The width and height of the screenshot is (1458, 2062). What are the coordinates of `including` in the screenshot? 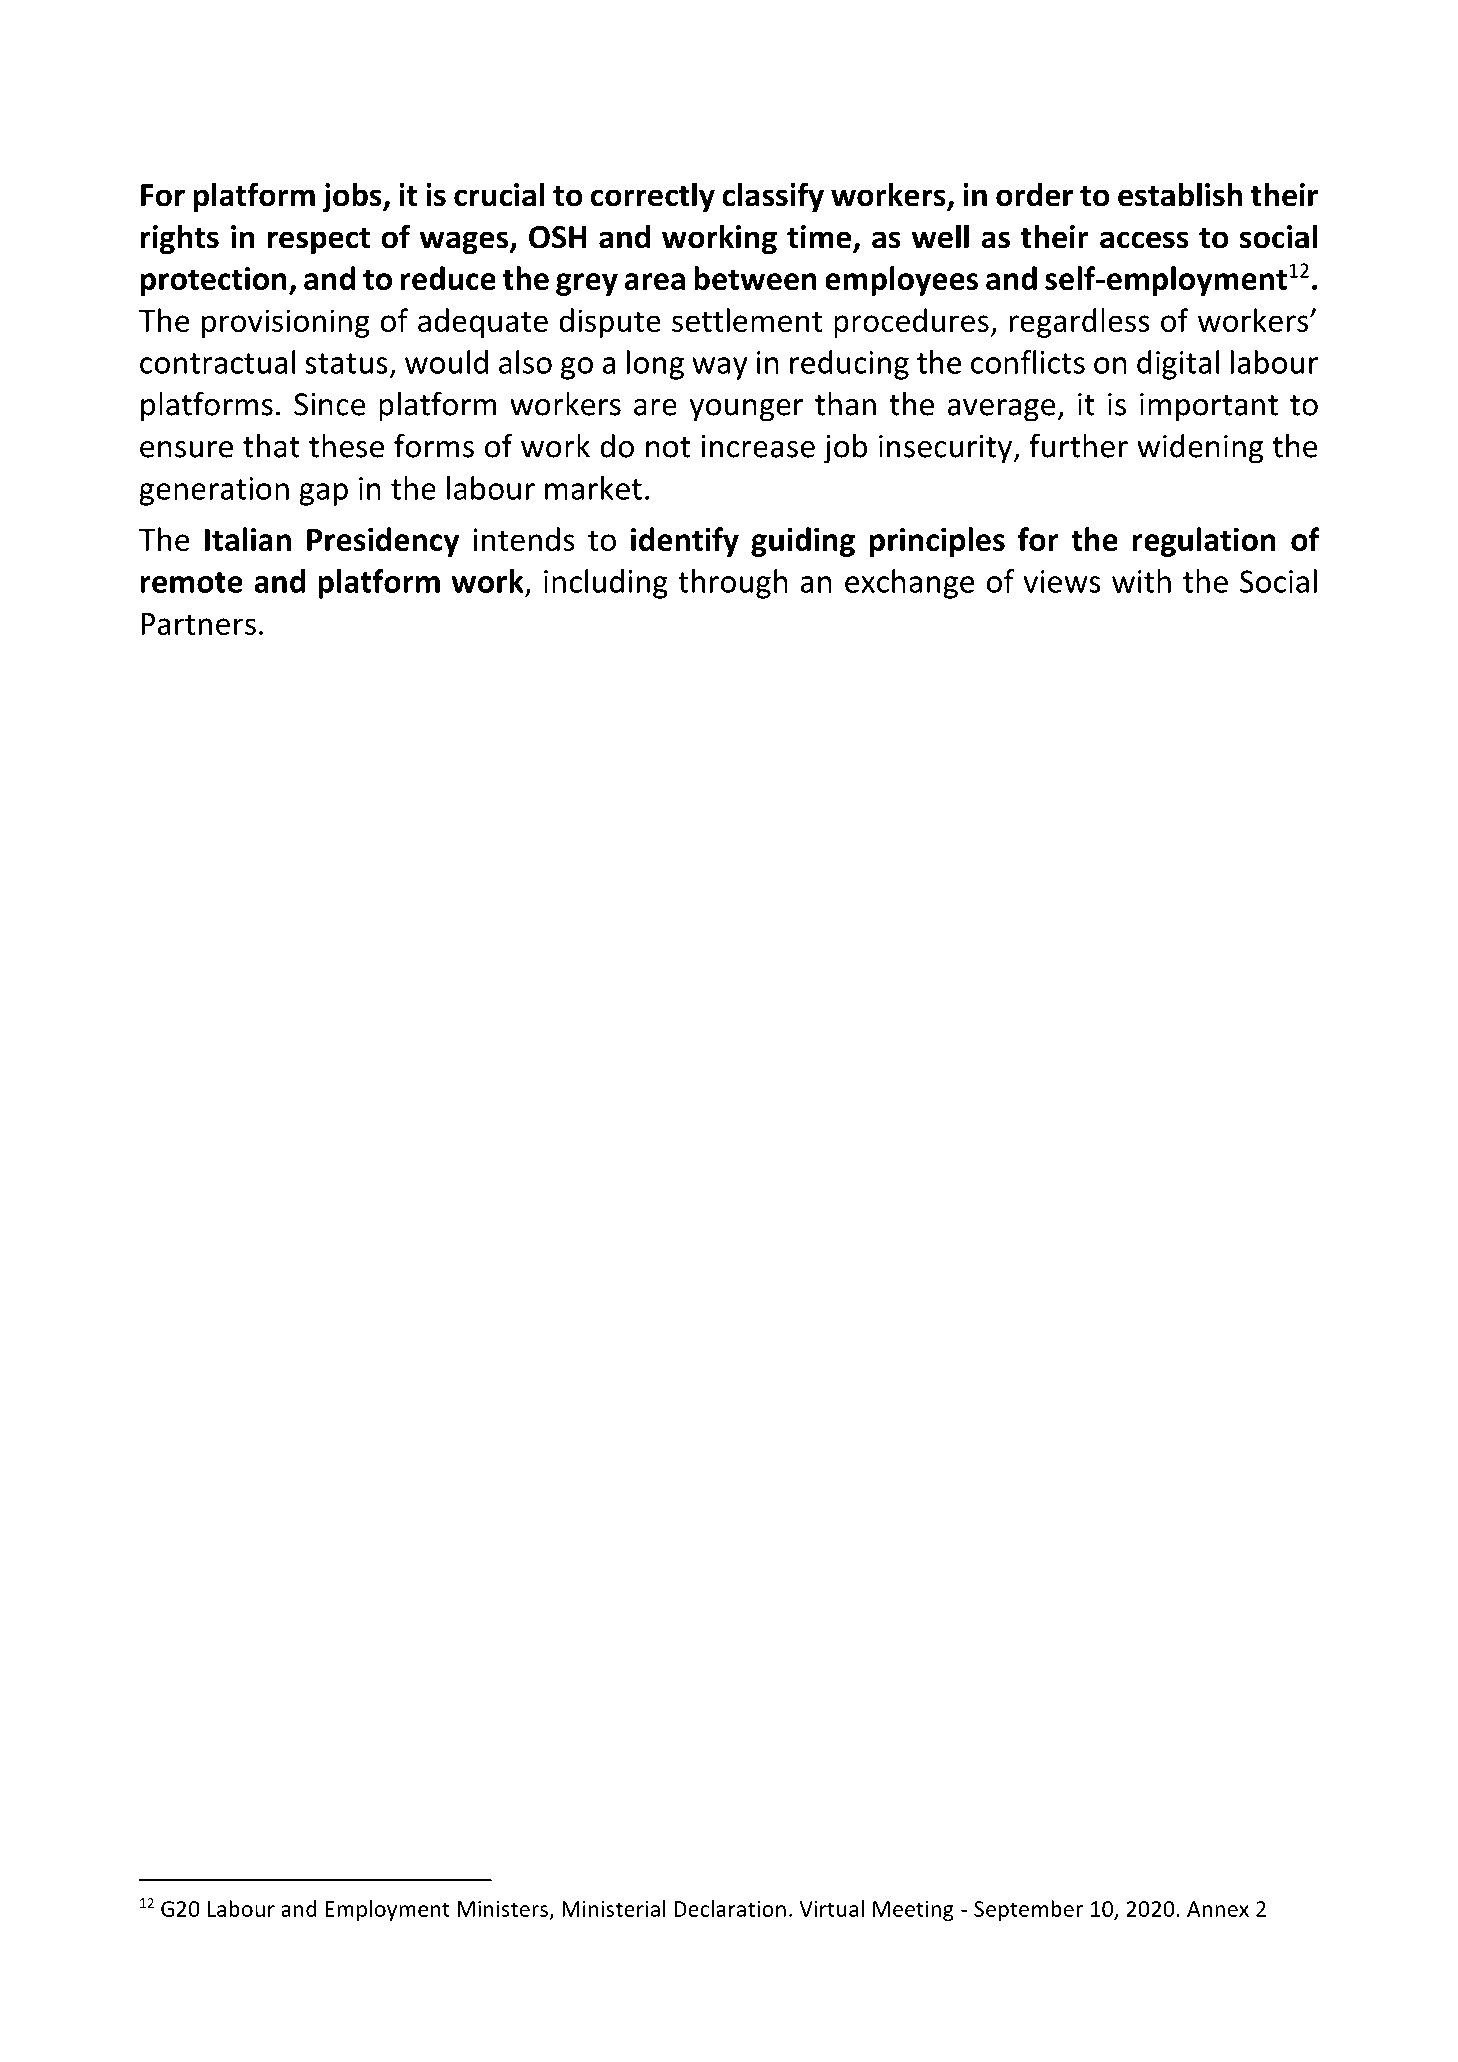 It's located at (606, 584).
